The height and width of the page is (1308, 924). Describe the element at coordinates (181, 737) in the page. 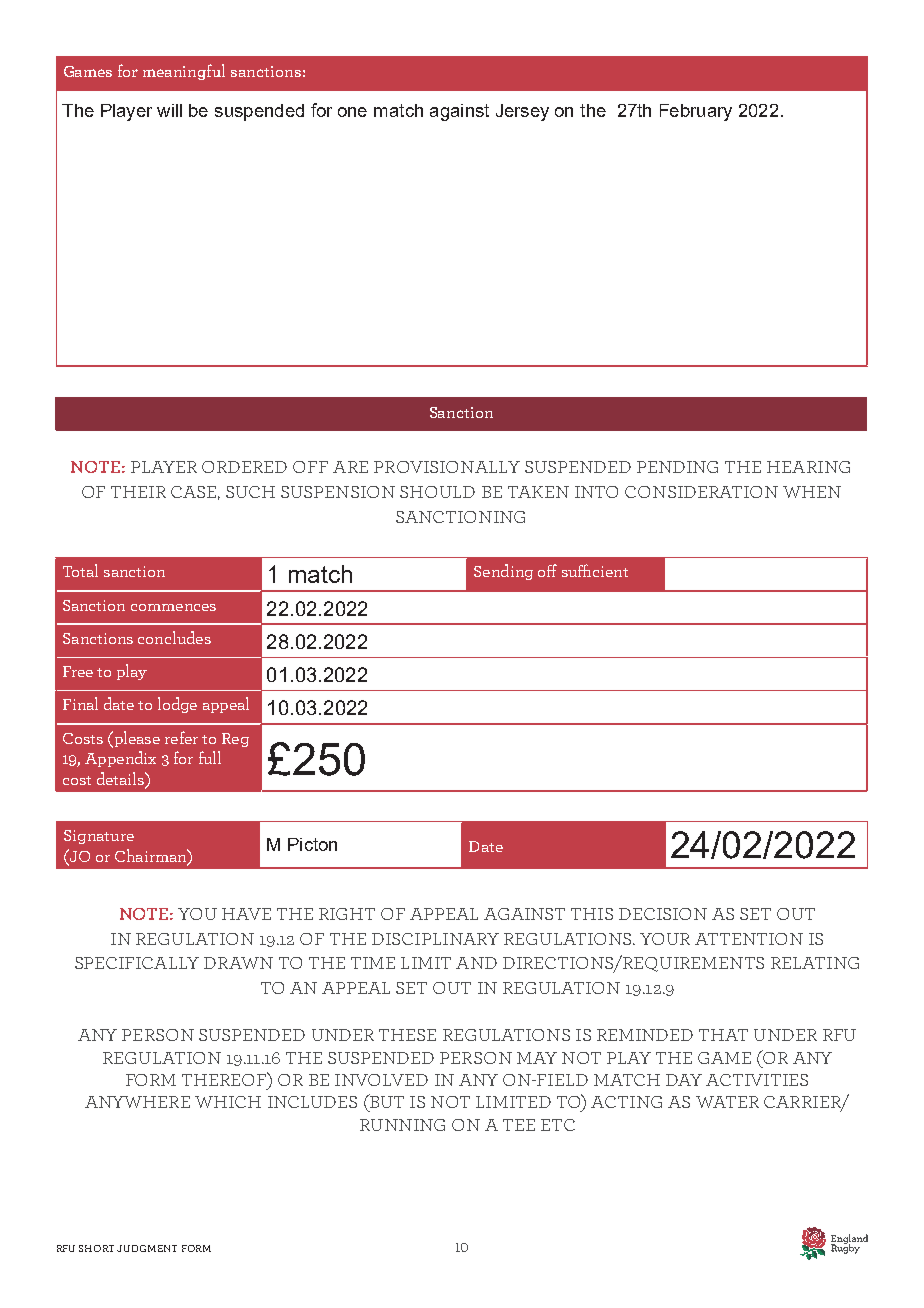

I see `refer` at that location.
